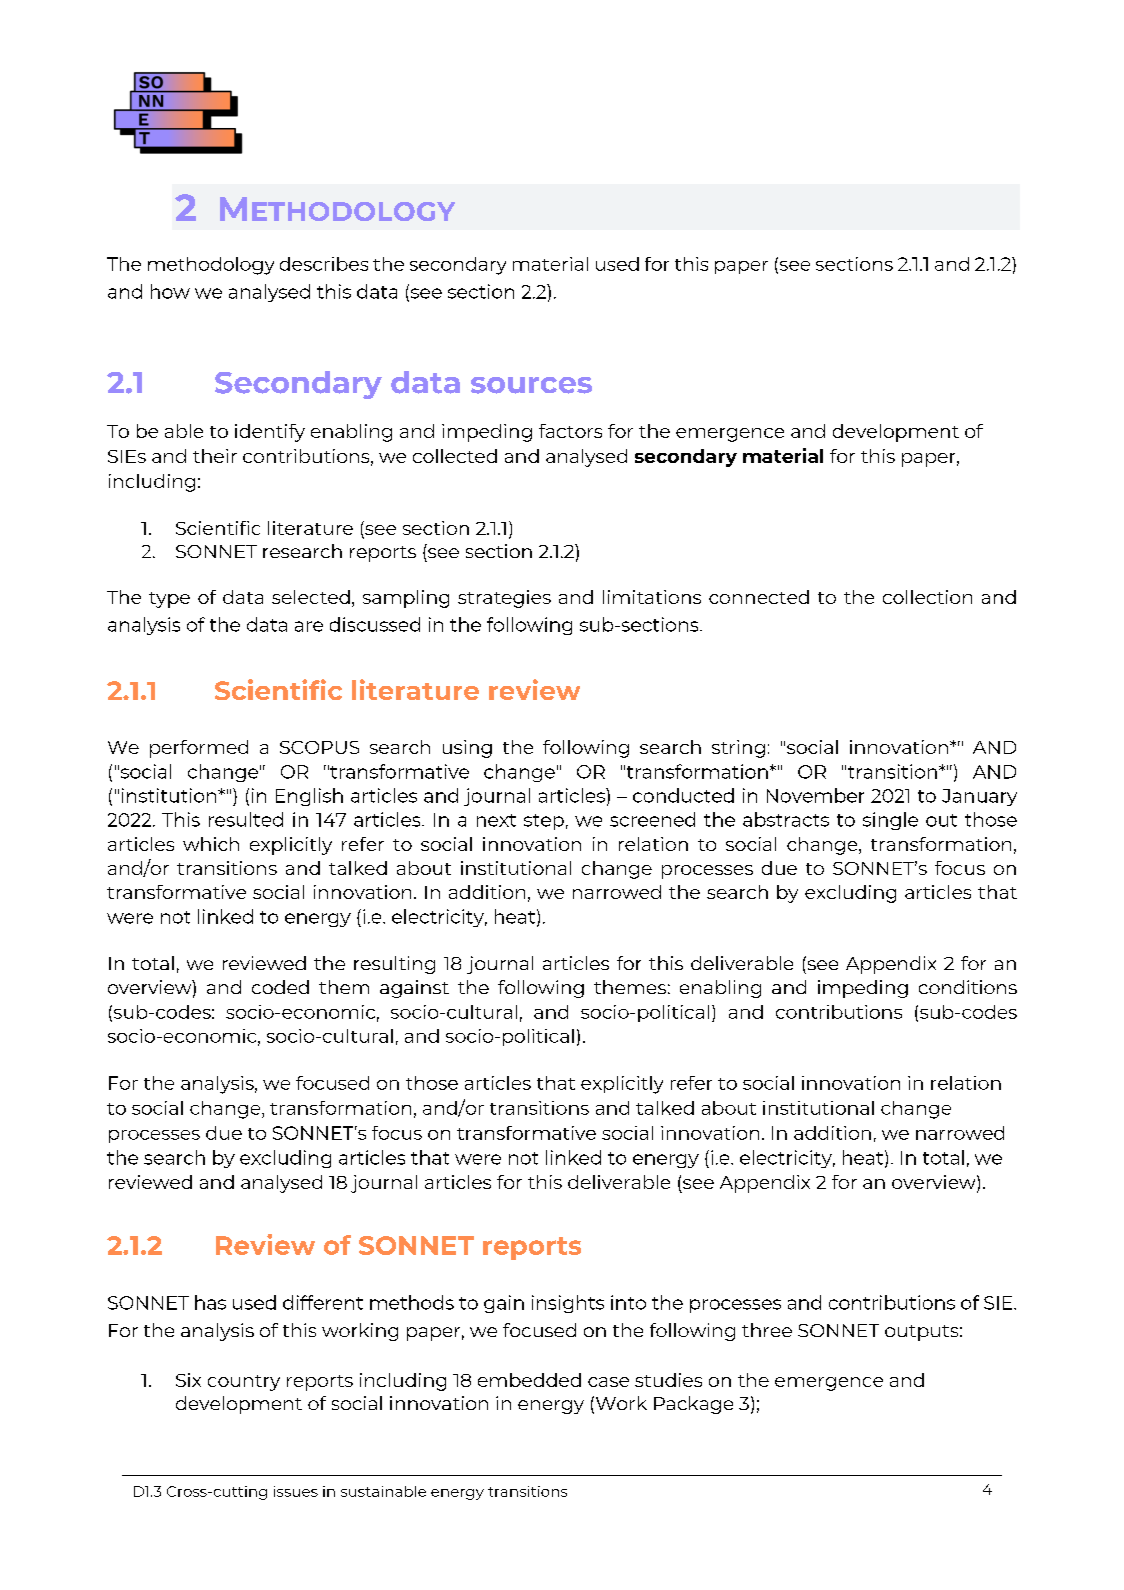 Image resolution: width=1124 pixels, height=1590 pixels. What do you see at coordinates (927, 597) in the screenshot?
I see `collection` at bounding box center [927, 597].
